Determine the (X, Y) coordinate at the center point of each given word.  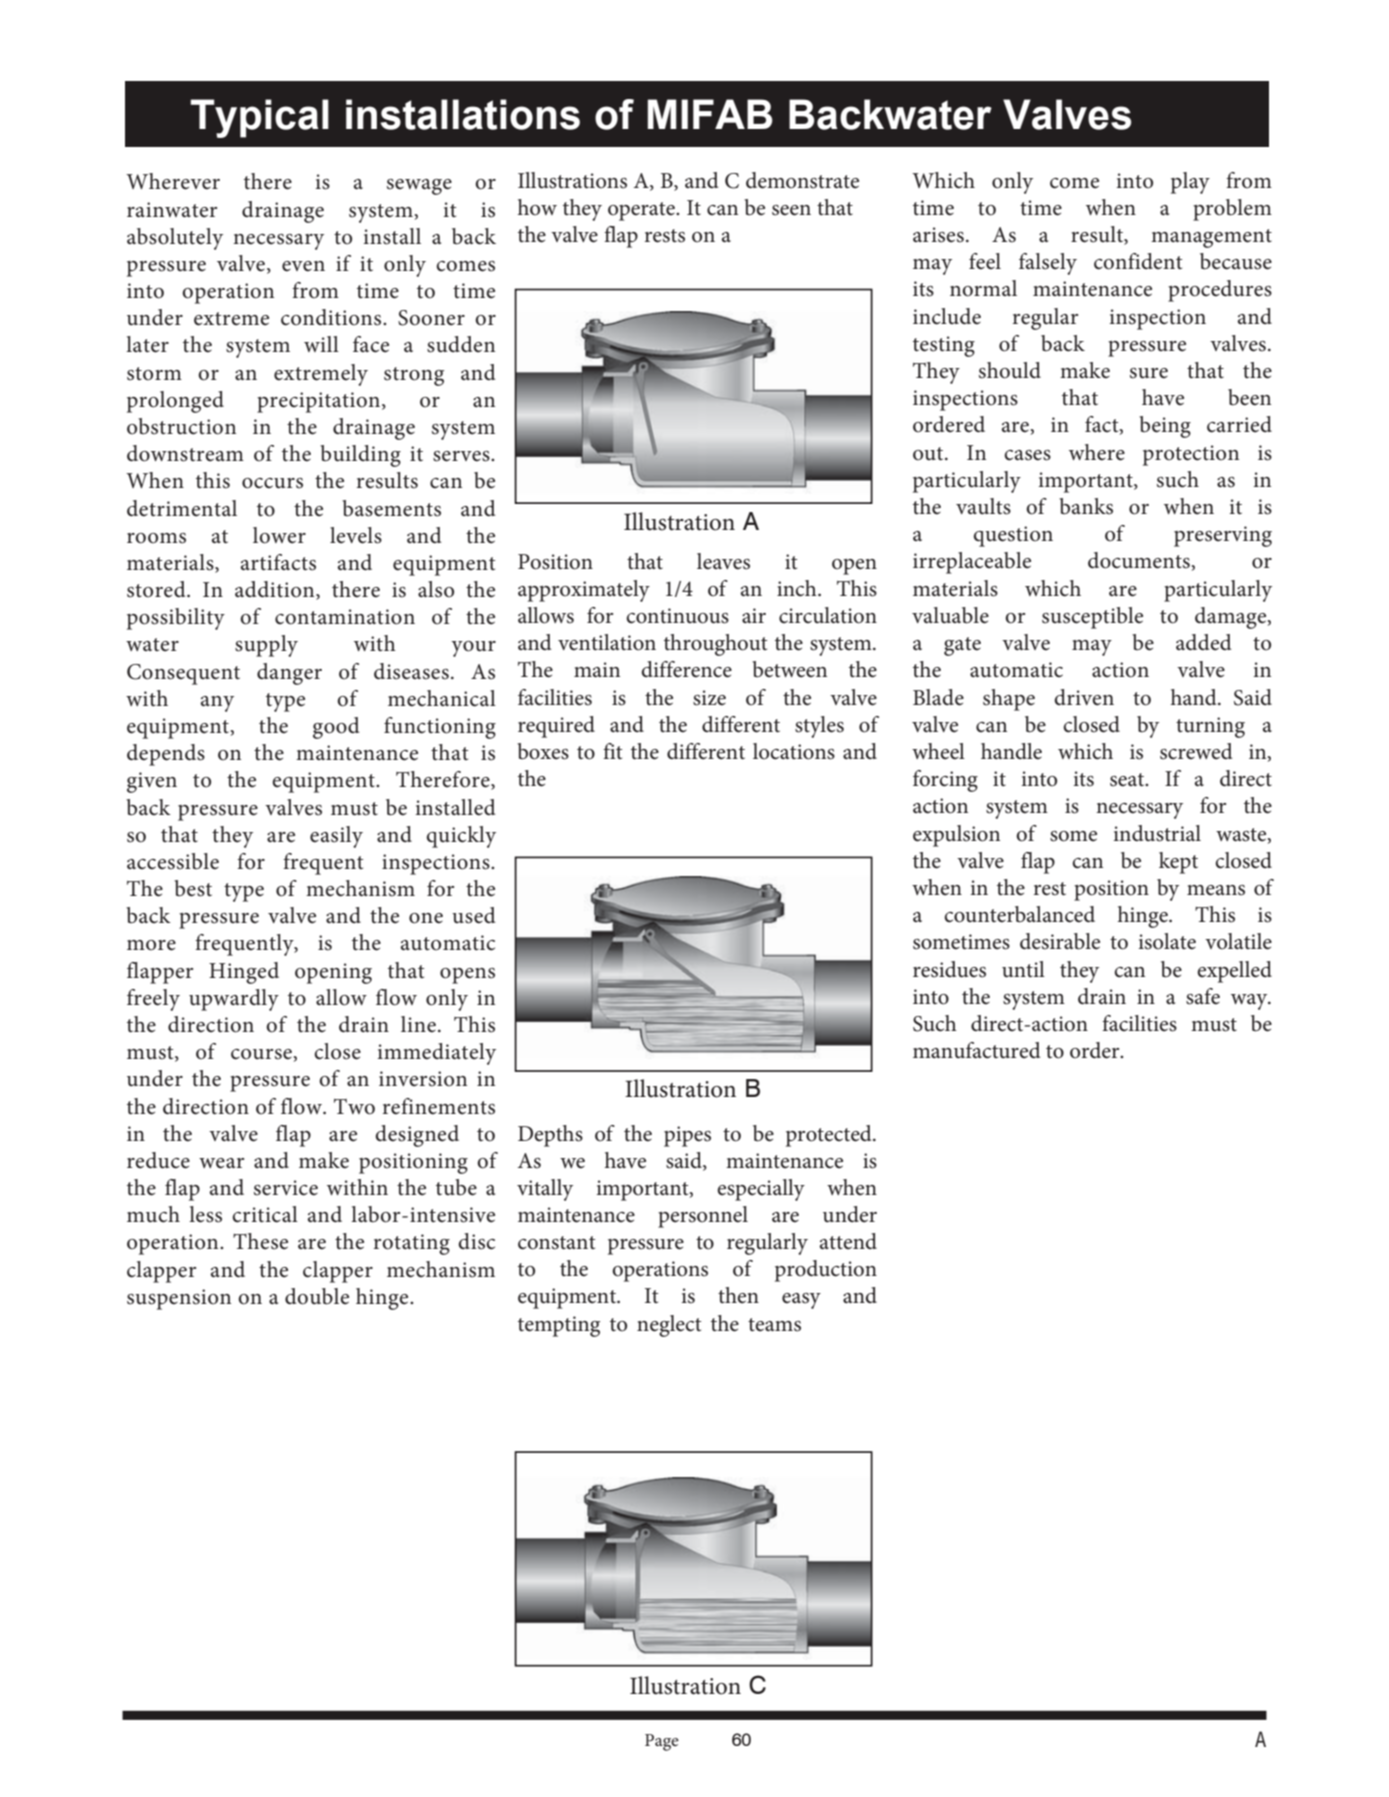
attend (848, 1241)
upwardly (234, 1000)
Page (662, 1742)
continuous (677, 616)
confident (1138, 261)
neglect (669, 1326)
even (303, 266)
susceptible (1092, 618)
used (474, 915)
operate (642, 211)
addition (276, 590)
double (317, 1296)
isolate (1167, 941)
